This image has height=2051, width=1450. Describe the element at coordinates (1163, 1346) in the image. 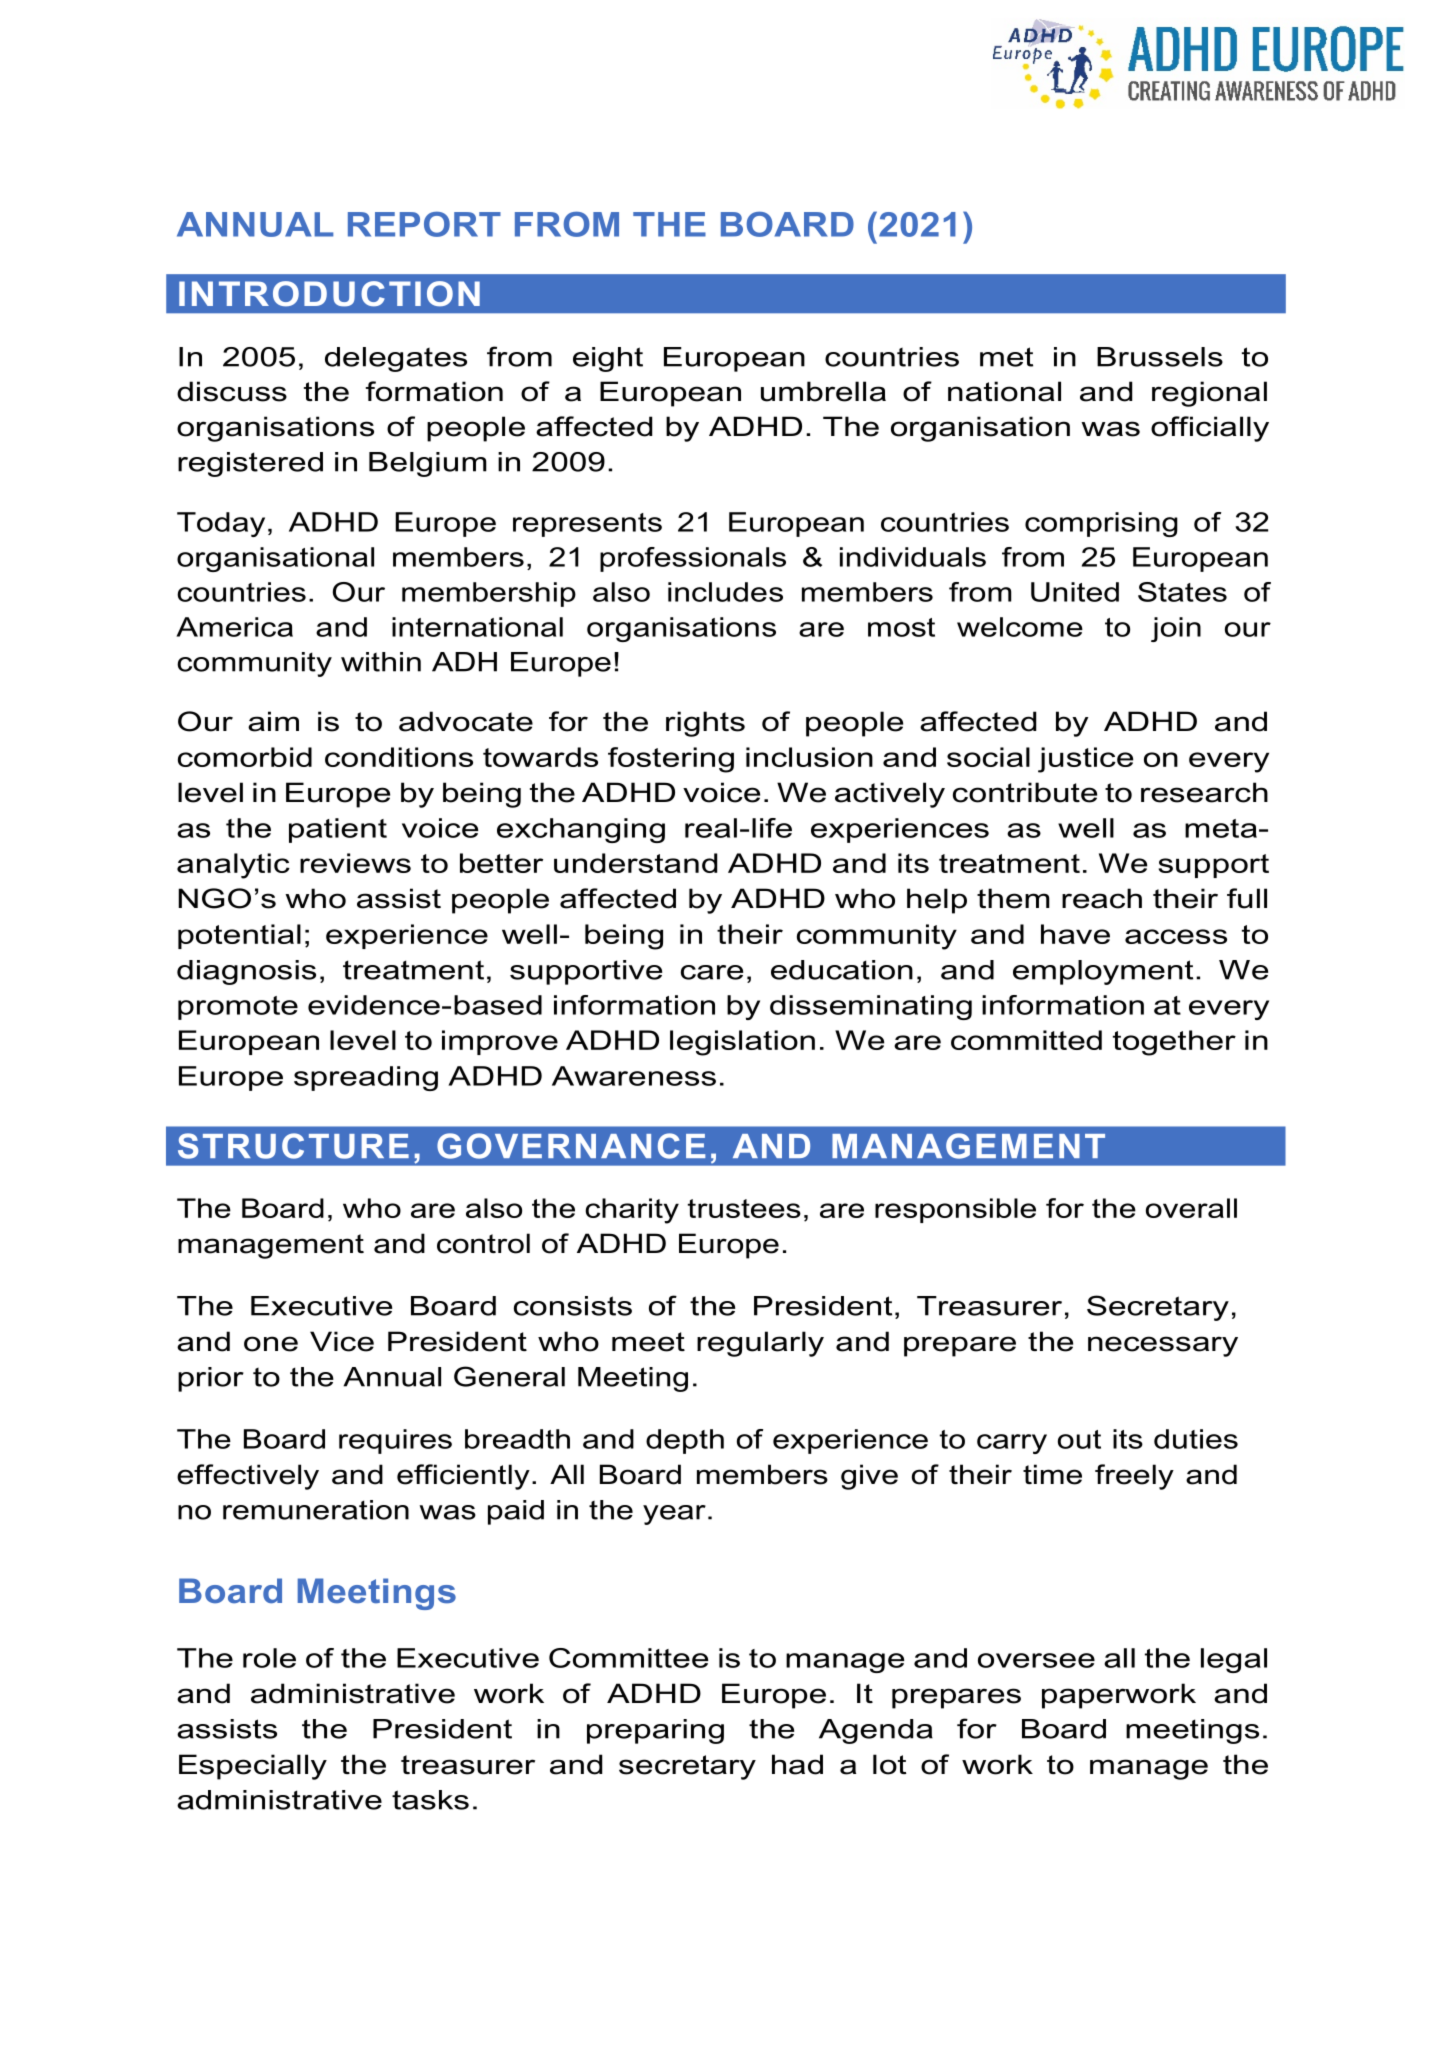

I see `necessary` at that location.
